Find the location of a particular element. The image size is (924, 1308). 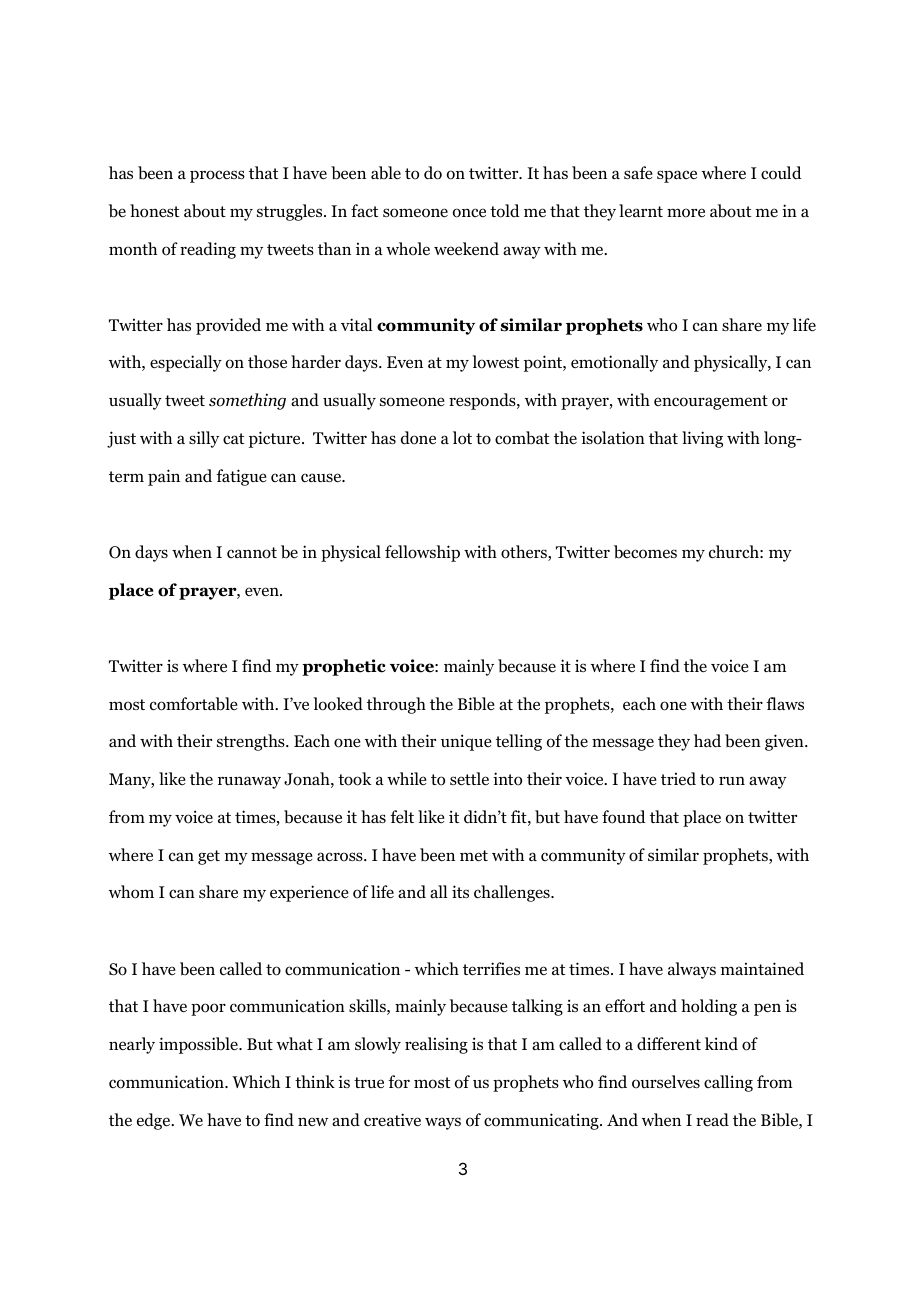

more is located at coordinates (686, 213).
